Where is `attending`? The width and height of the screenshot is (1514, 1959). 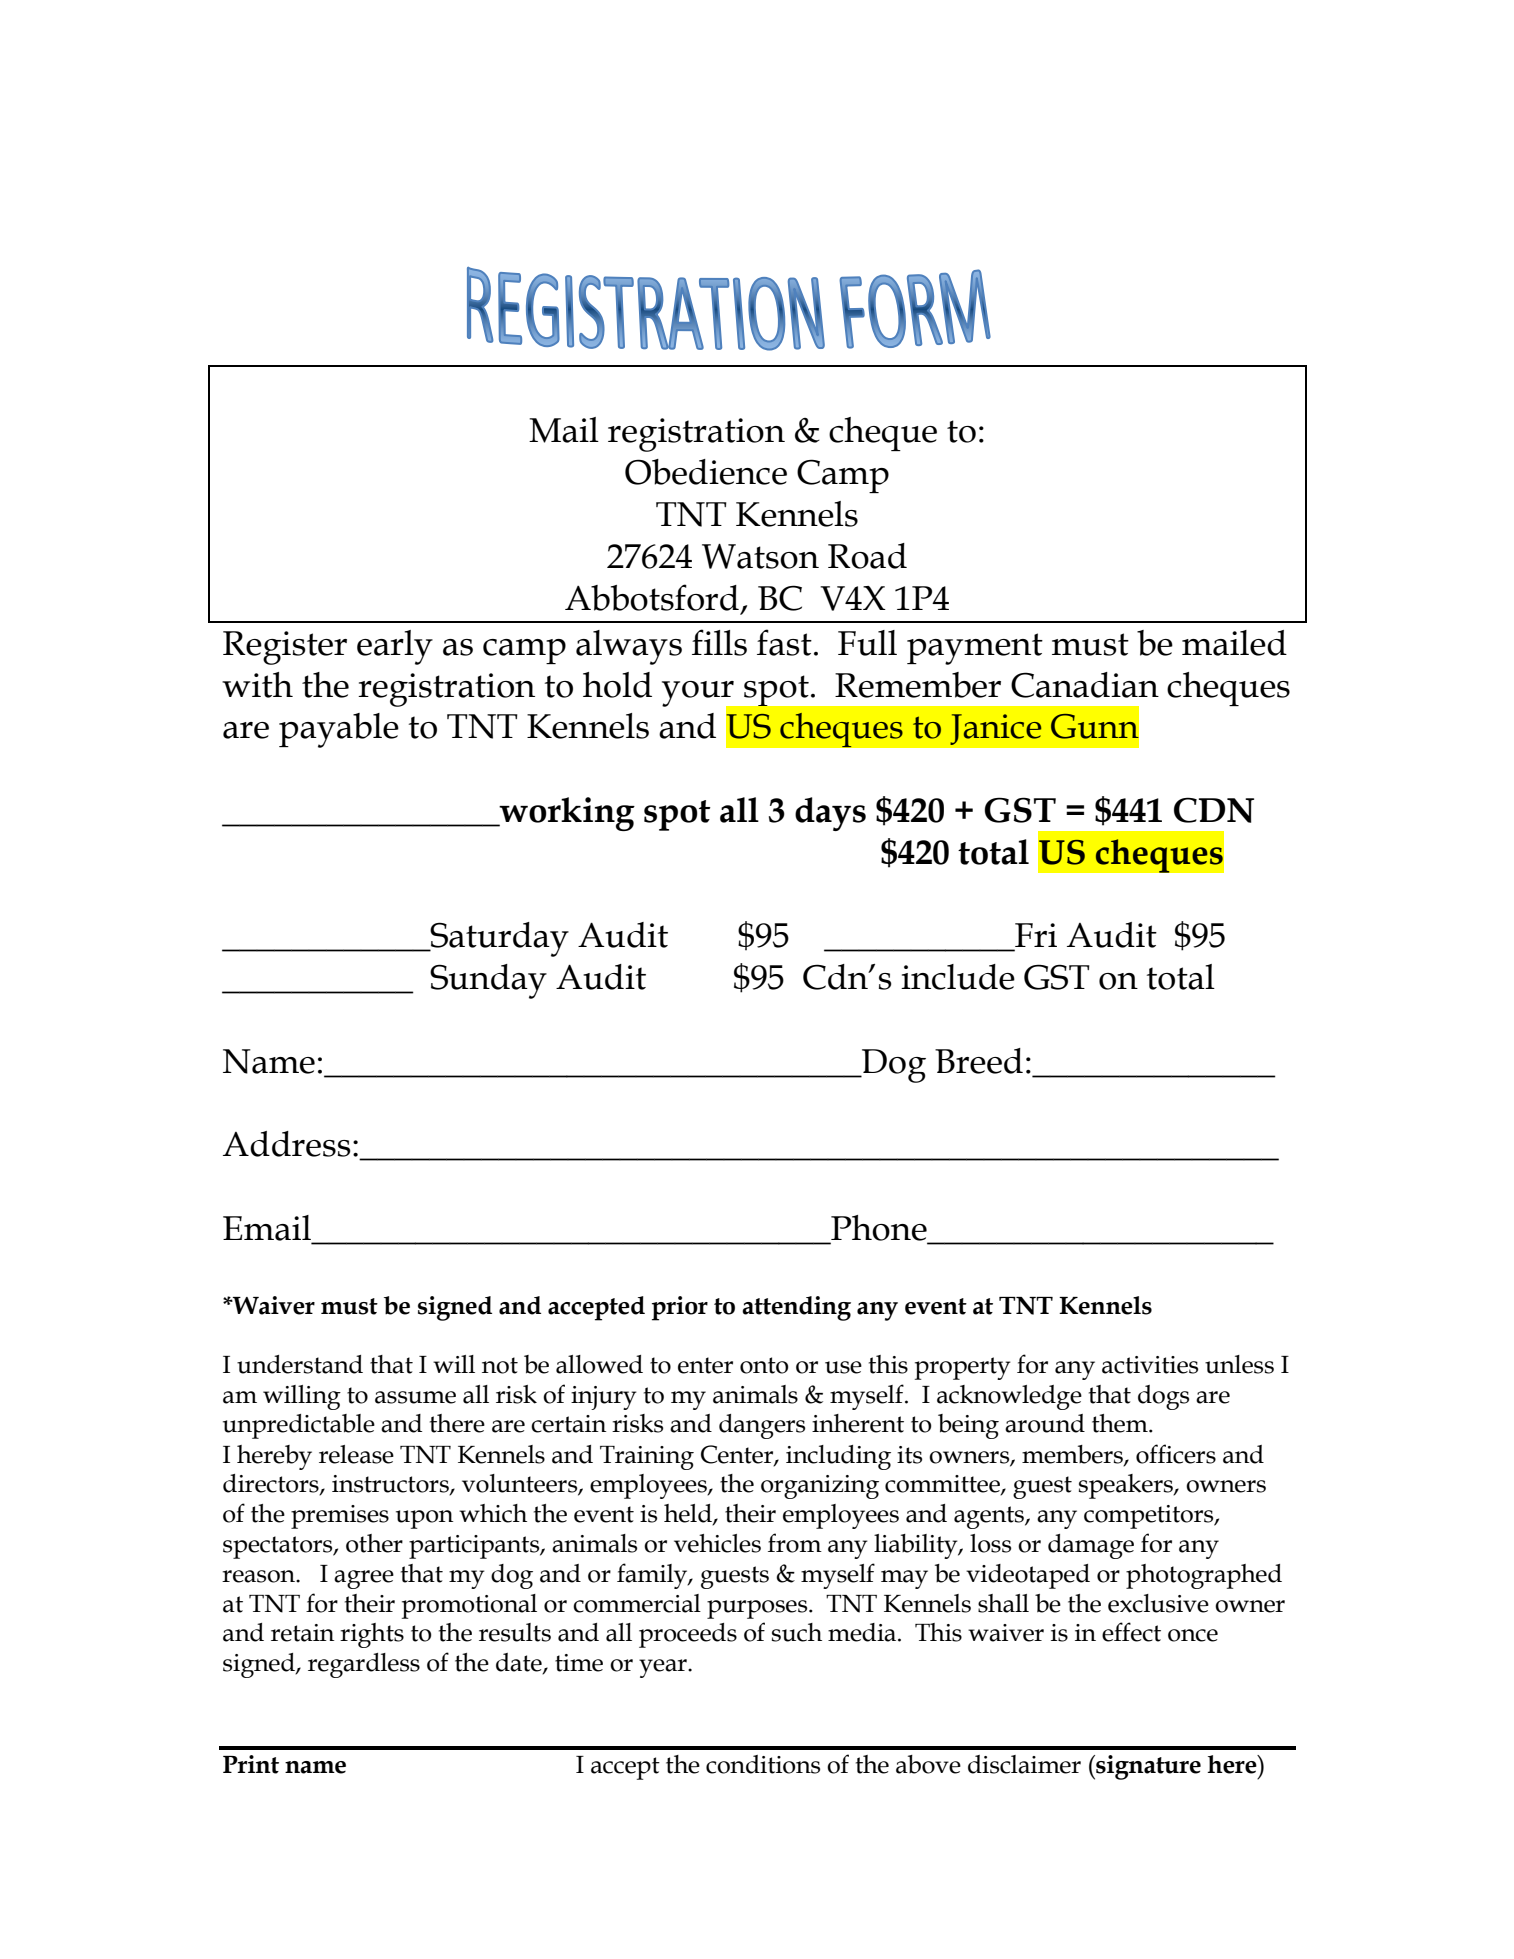
attending is located at coordinates (796, 1308).
